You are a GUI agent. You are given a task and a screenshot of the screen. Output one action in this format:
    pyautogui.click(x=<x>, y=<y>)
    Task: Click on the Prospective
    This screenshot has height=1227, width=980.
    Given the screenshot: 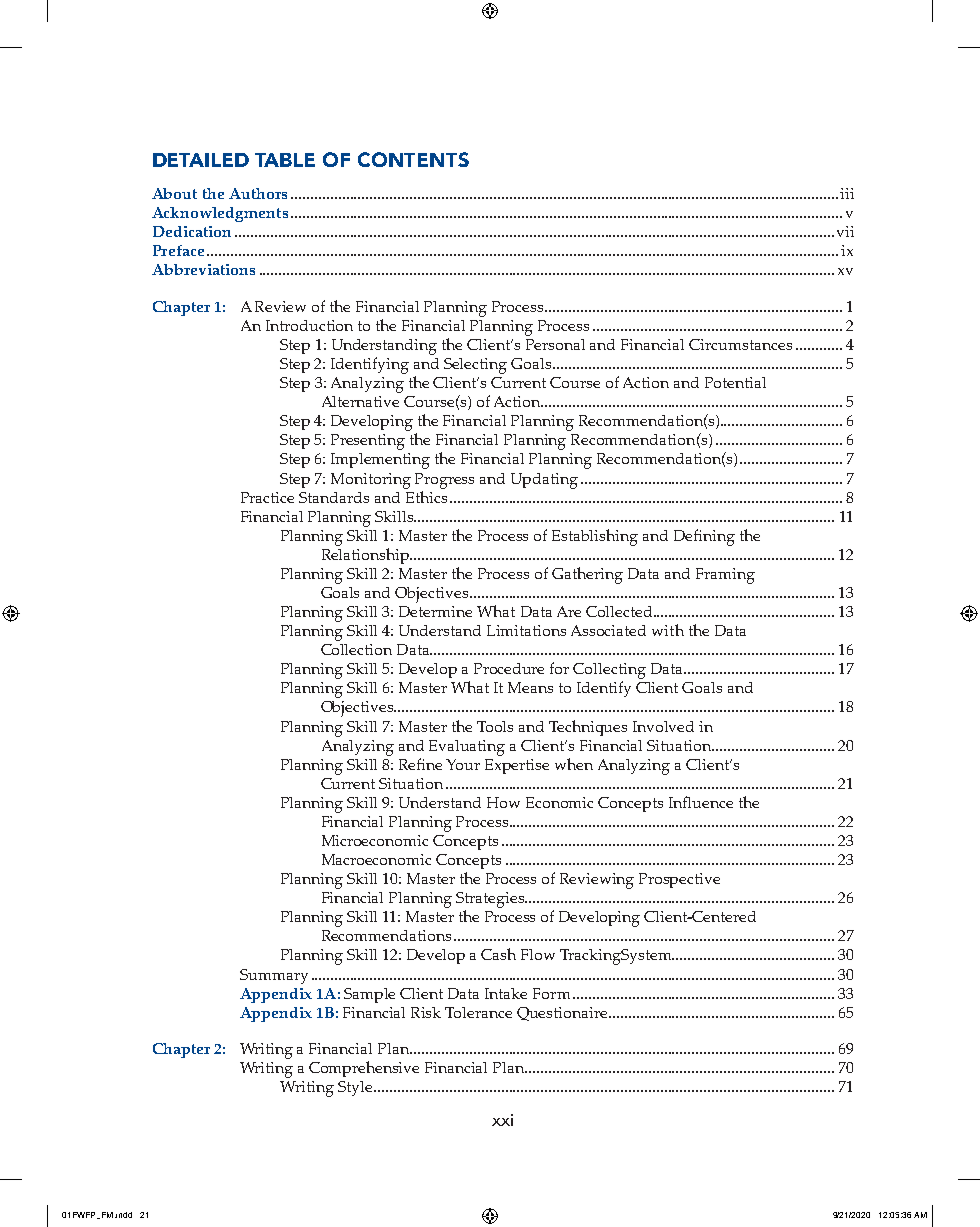 What is the action you would take?
    pyautogui.click(x=679, y=880)
